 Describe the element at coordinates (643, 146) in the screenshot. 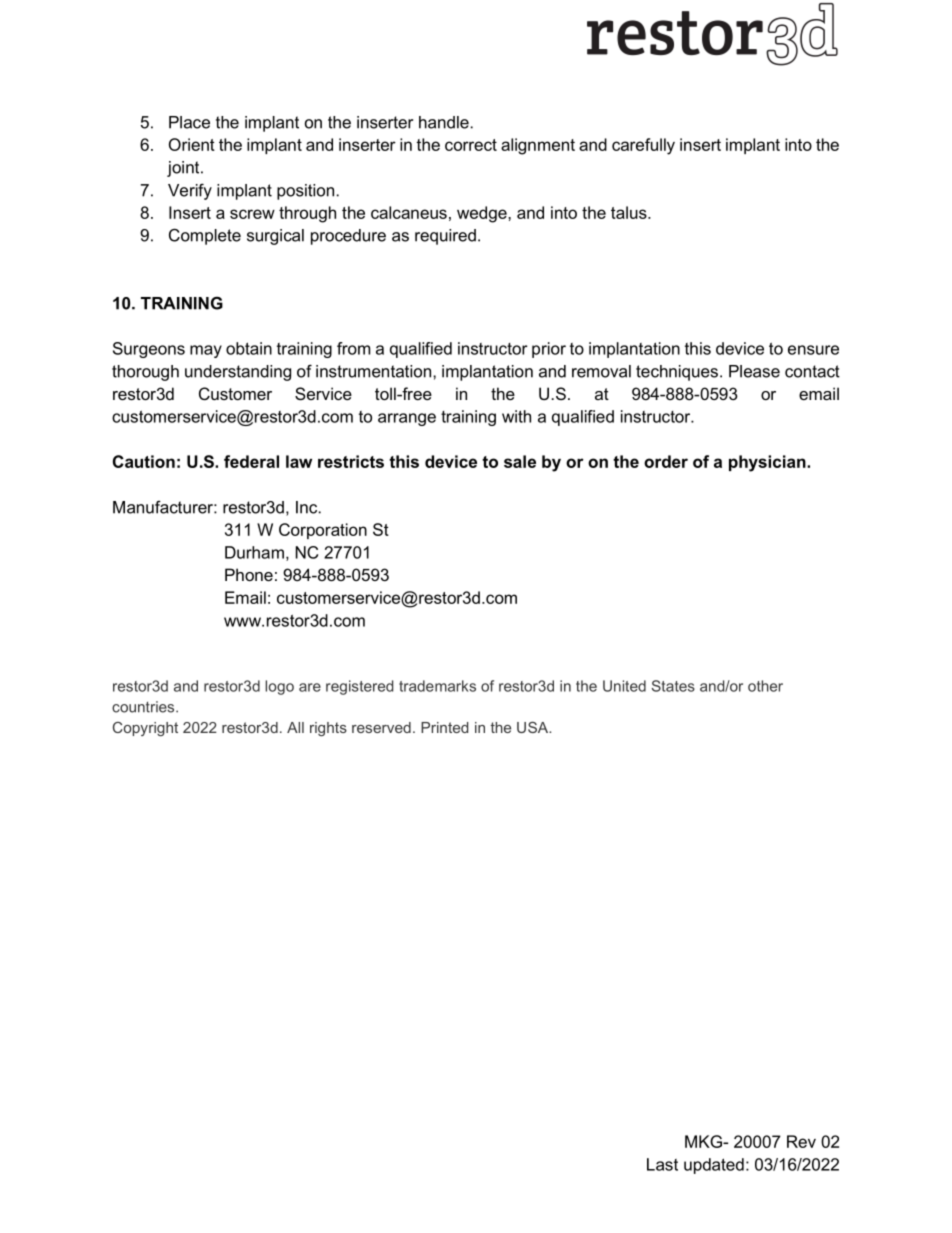

I see `carefully` at that location.
